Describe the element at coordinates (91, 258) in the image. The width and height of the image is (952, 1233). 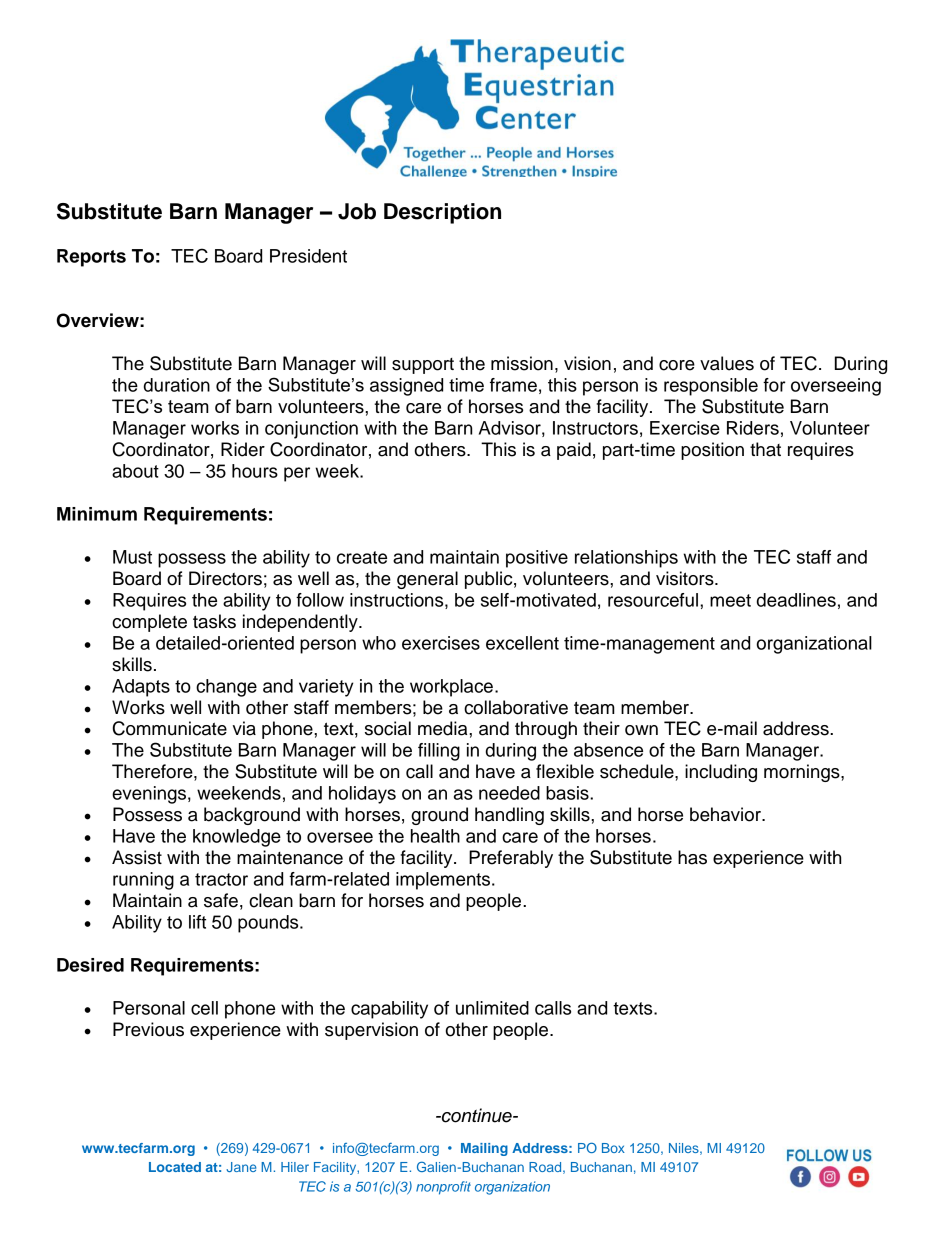
I see `Reports` at that location.
